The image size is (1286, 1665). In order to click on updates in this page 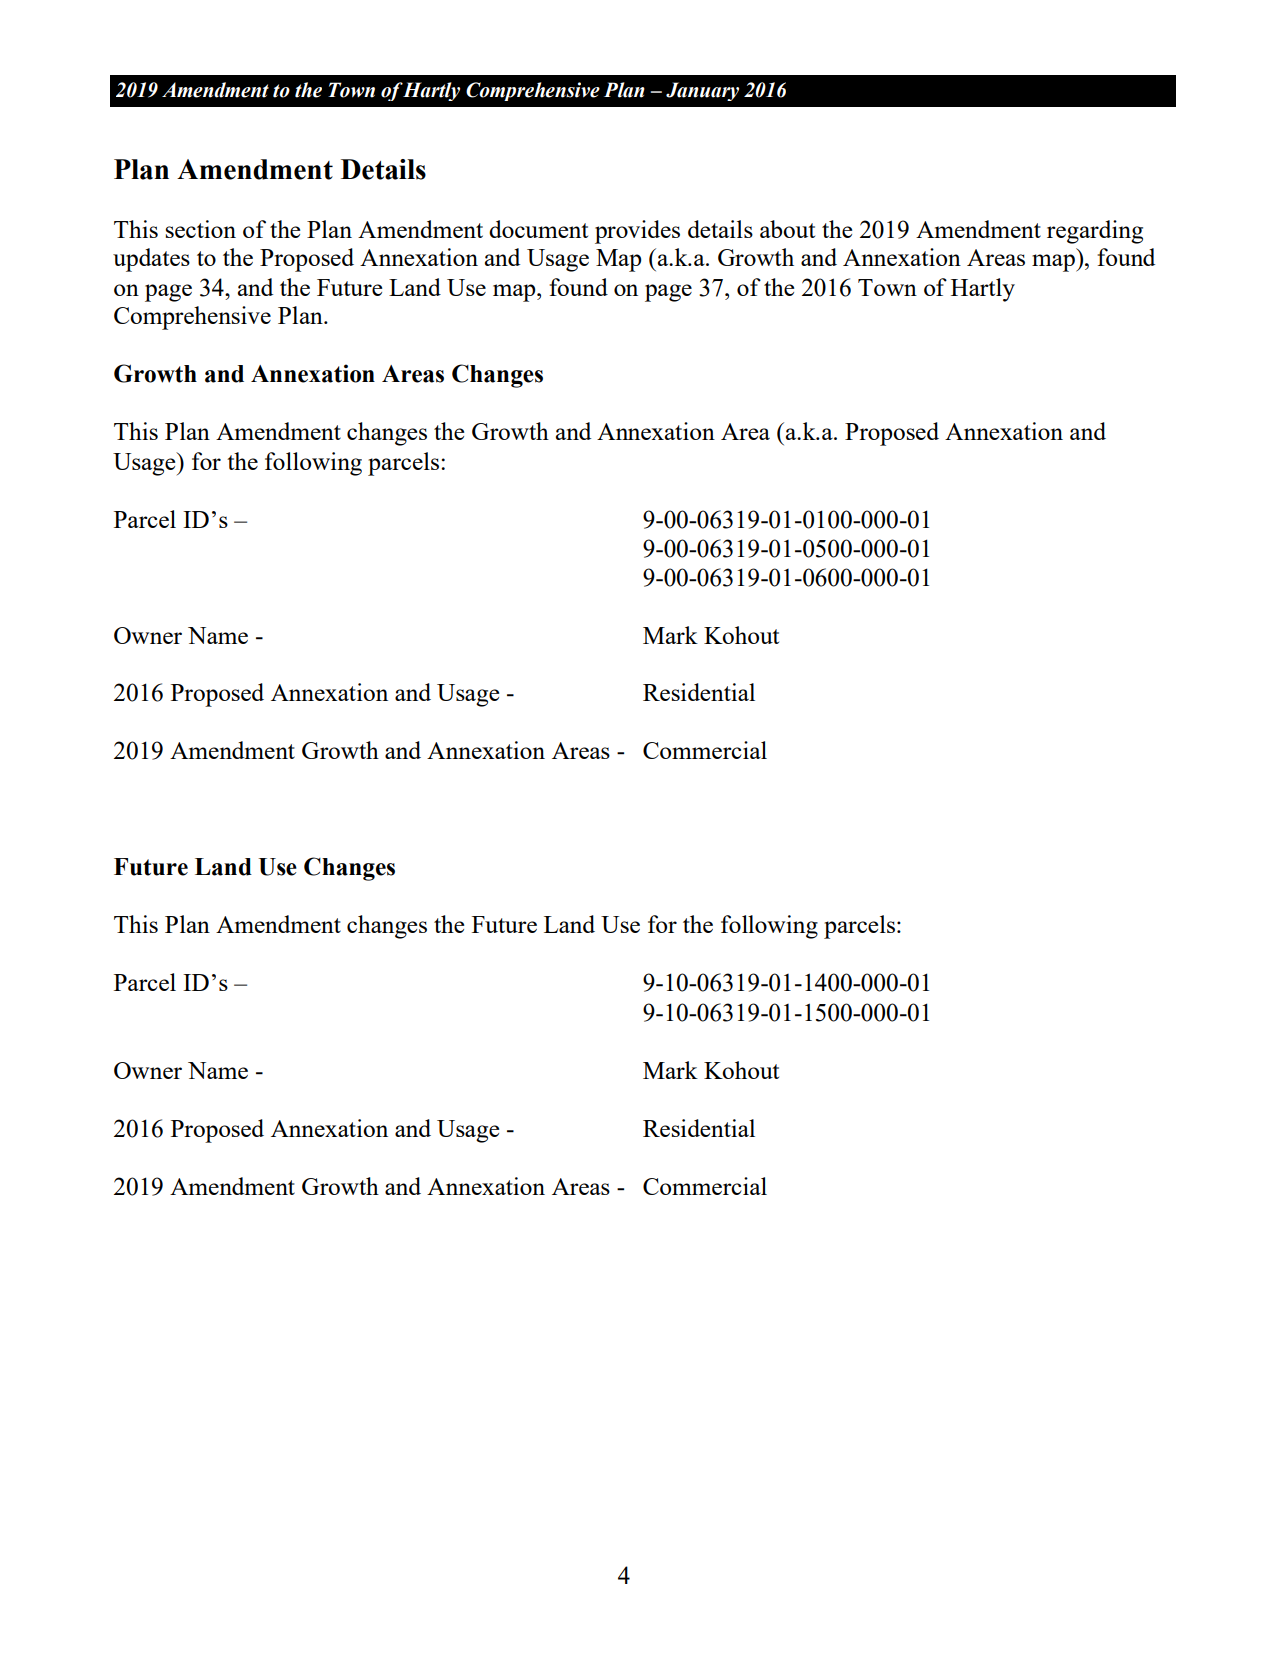, I will do `click(151, 260)`.
